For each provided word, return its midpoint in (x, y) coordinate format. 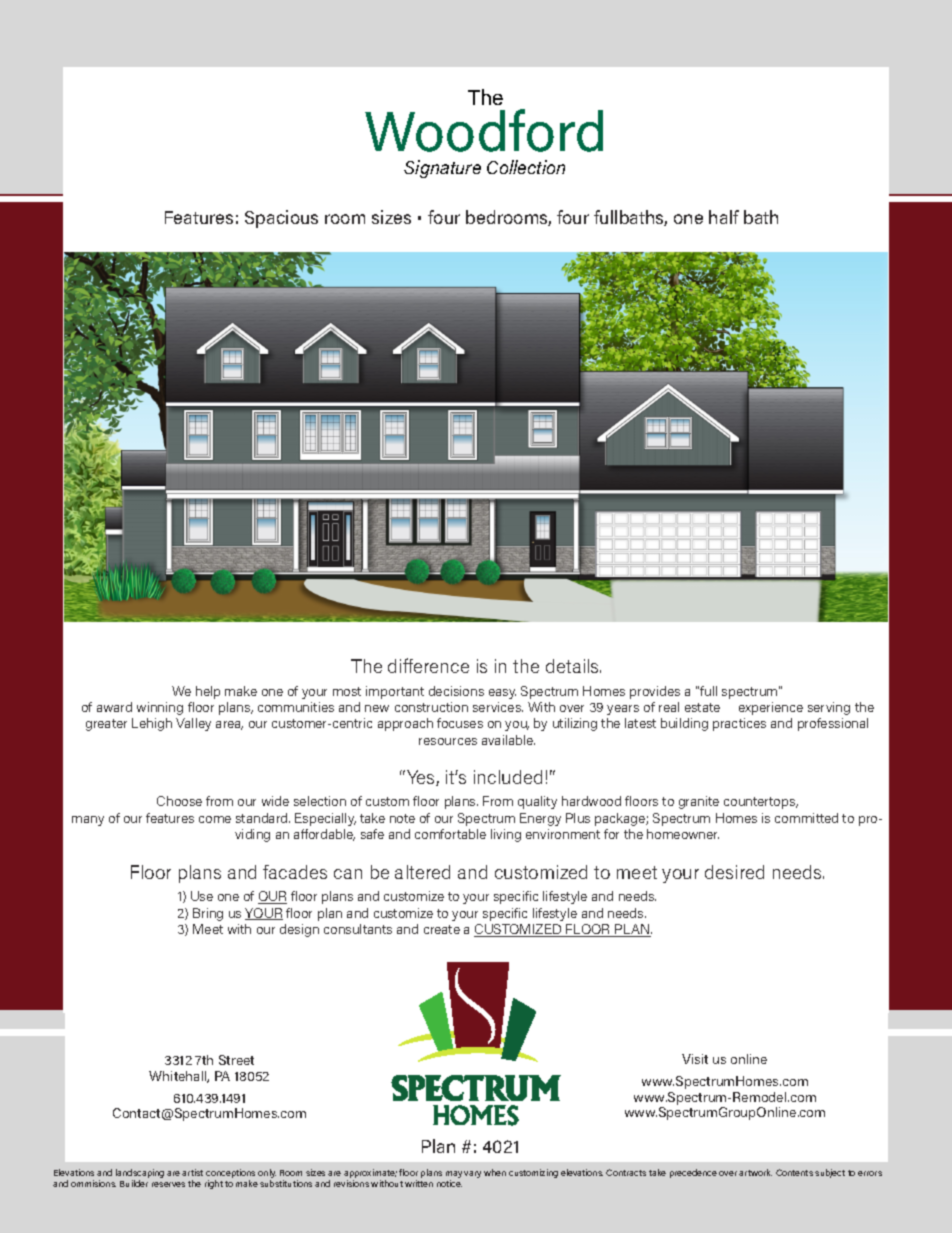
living (506, 835)
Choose (179, 801)
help (208, 692)
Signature (442, 169)
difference (428, 665)
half (724, 217)
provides (655, 692)
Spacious (281, 219)
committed (806, 818)
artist (192, 1172)
